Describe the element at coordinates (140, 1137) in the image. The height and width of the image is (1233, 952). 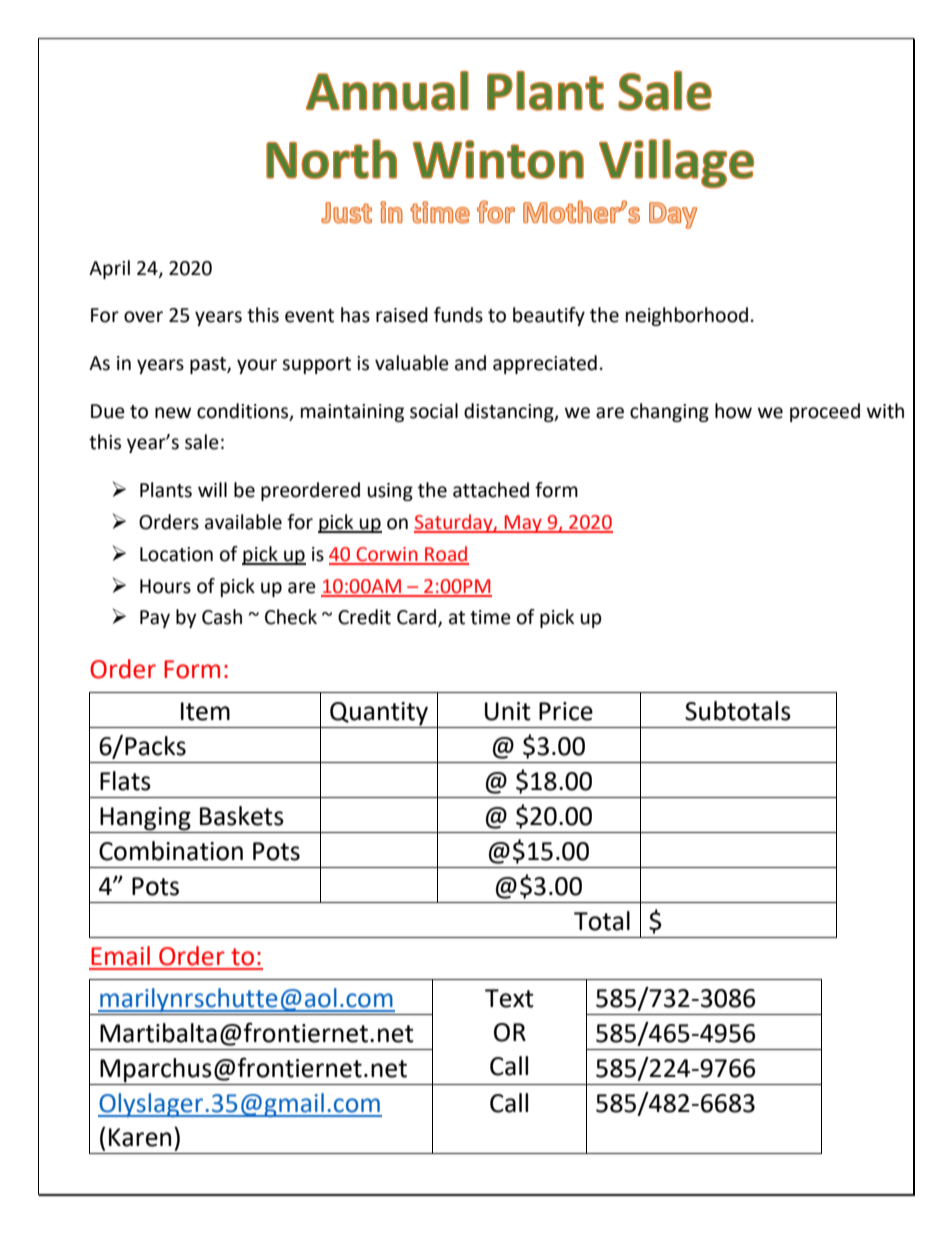
I see `Karen` at that location.
